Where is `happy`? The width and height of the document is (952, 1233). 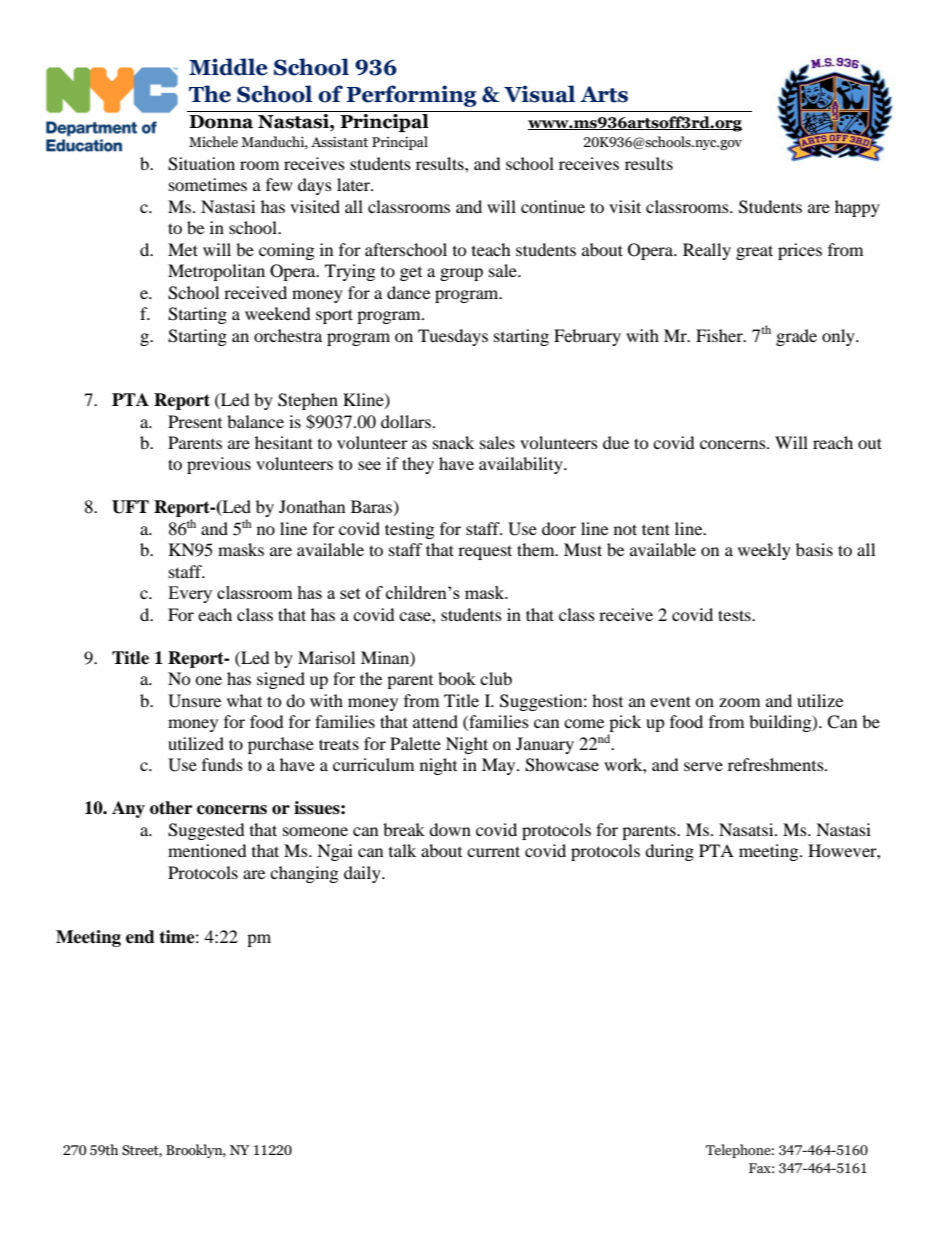
happy is located at coordinates (857, 208).
